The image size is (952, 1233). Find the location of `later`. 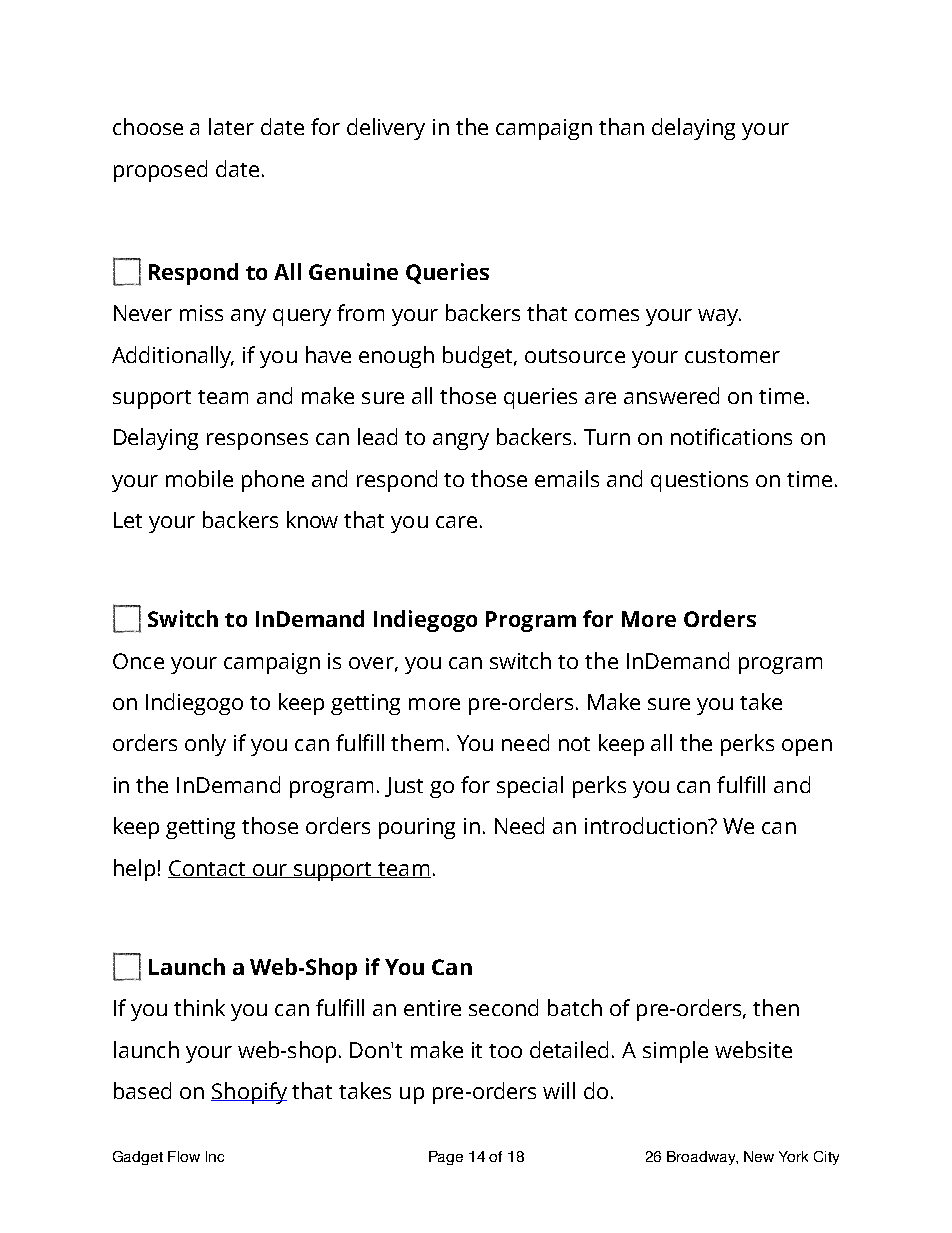

later is located at coordinates (231, 126).
